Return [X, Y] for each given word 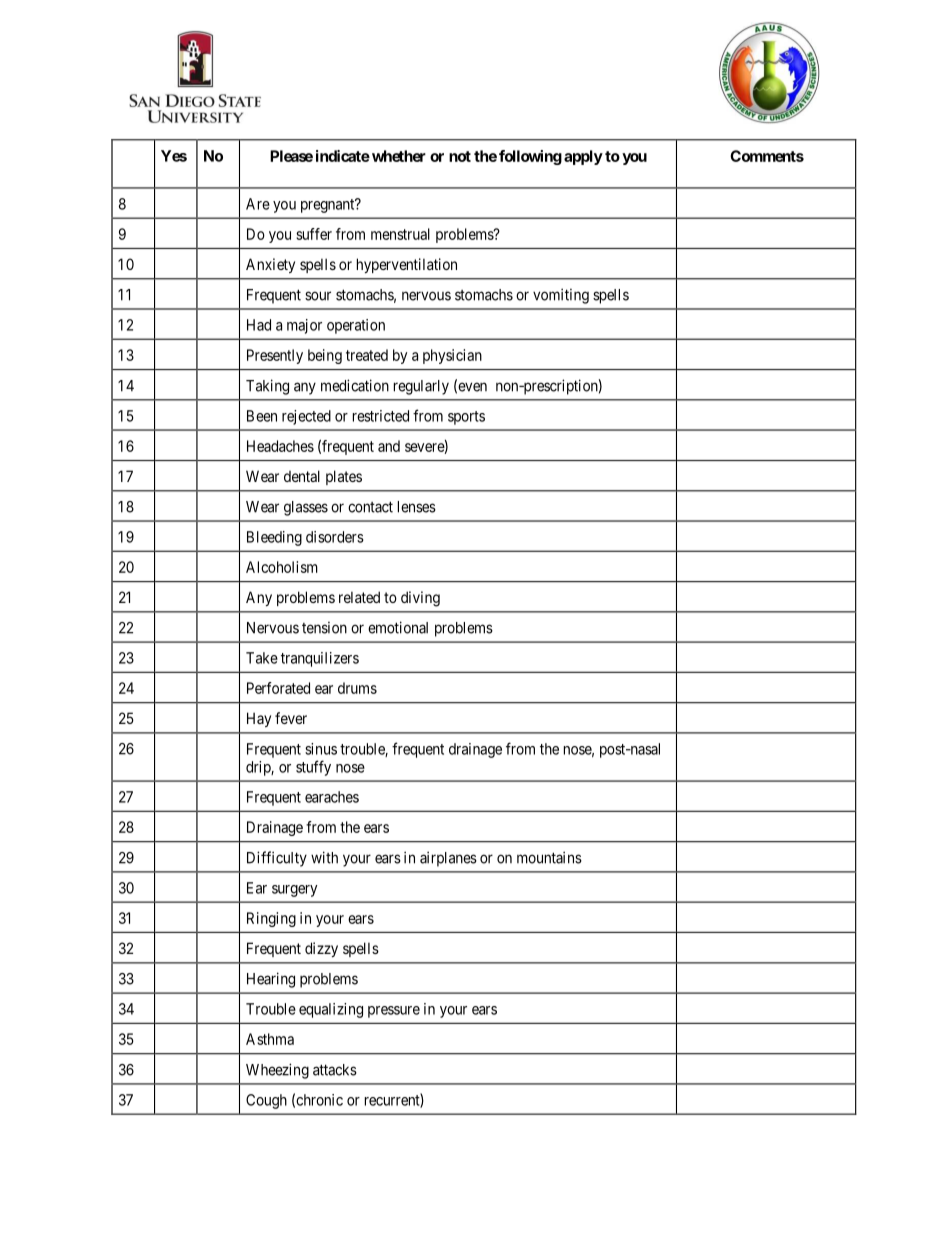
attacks [335, 1070]
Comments [767, 156]
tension [324, 628]
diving [420, 599]
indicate [343, 156]
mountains [549, 857]
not [460, 156]
